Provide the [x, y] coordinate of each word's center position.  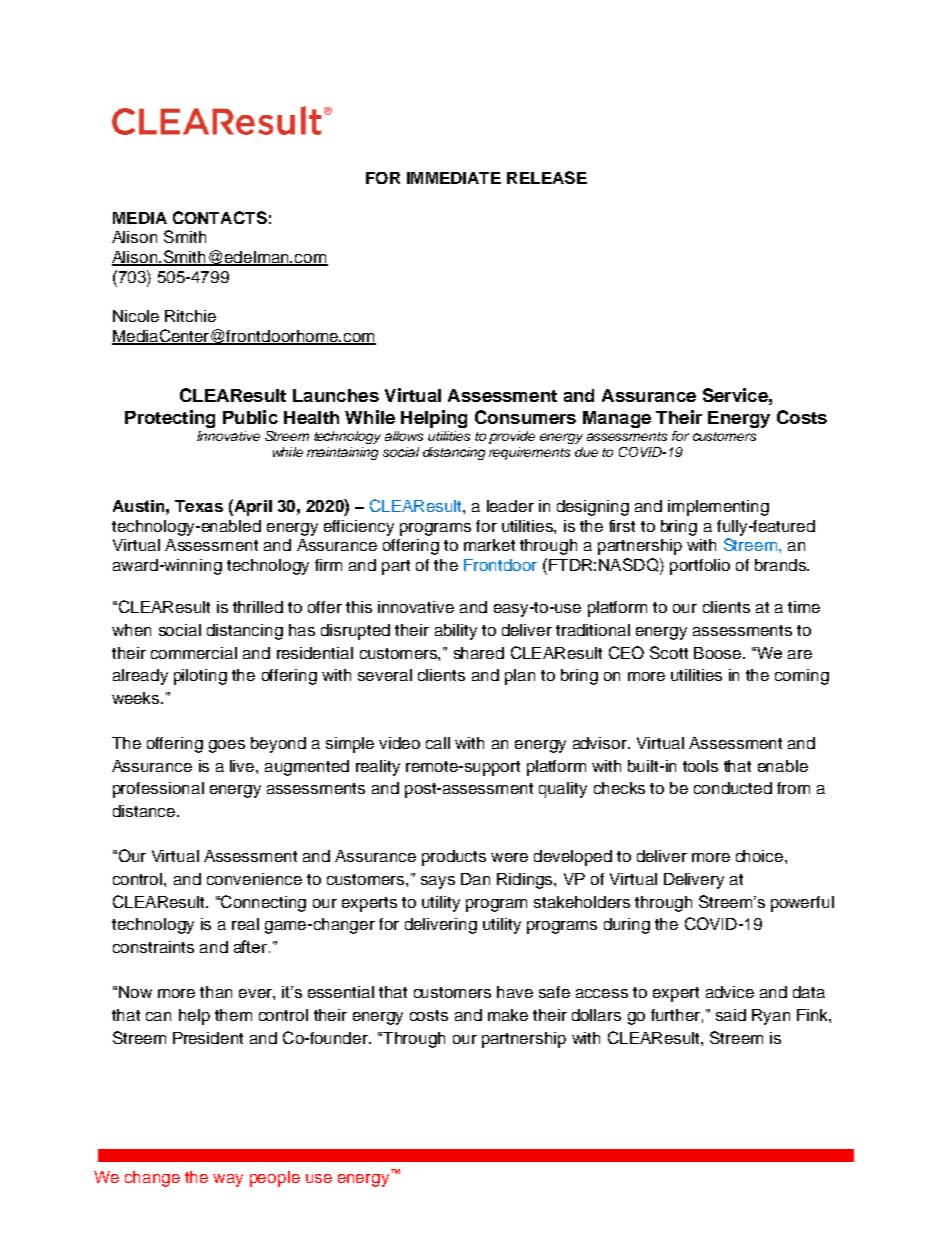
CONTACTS [220, 217]
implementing [718, 508]
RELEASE [547, 177]
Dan [475, 879]
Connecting [262, 903]
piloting [200, 677]
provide [512, 437]
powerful [802, 904]
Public [250, 417]
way [228, 1180]
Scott [669, 652]
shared [479, 653]
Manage [617, 419]
